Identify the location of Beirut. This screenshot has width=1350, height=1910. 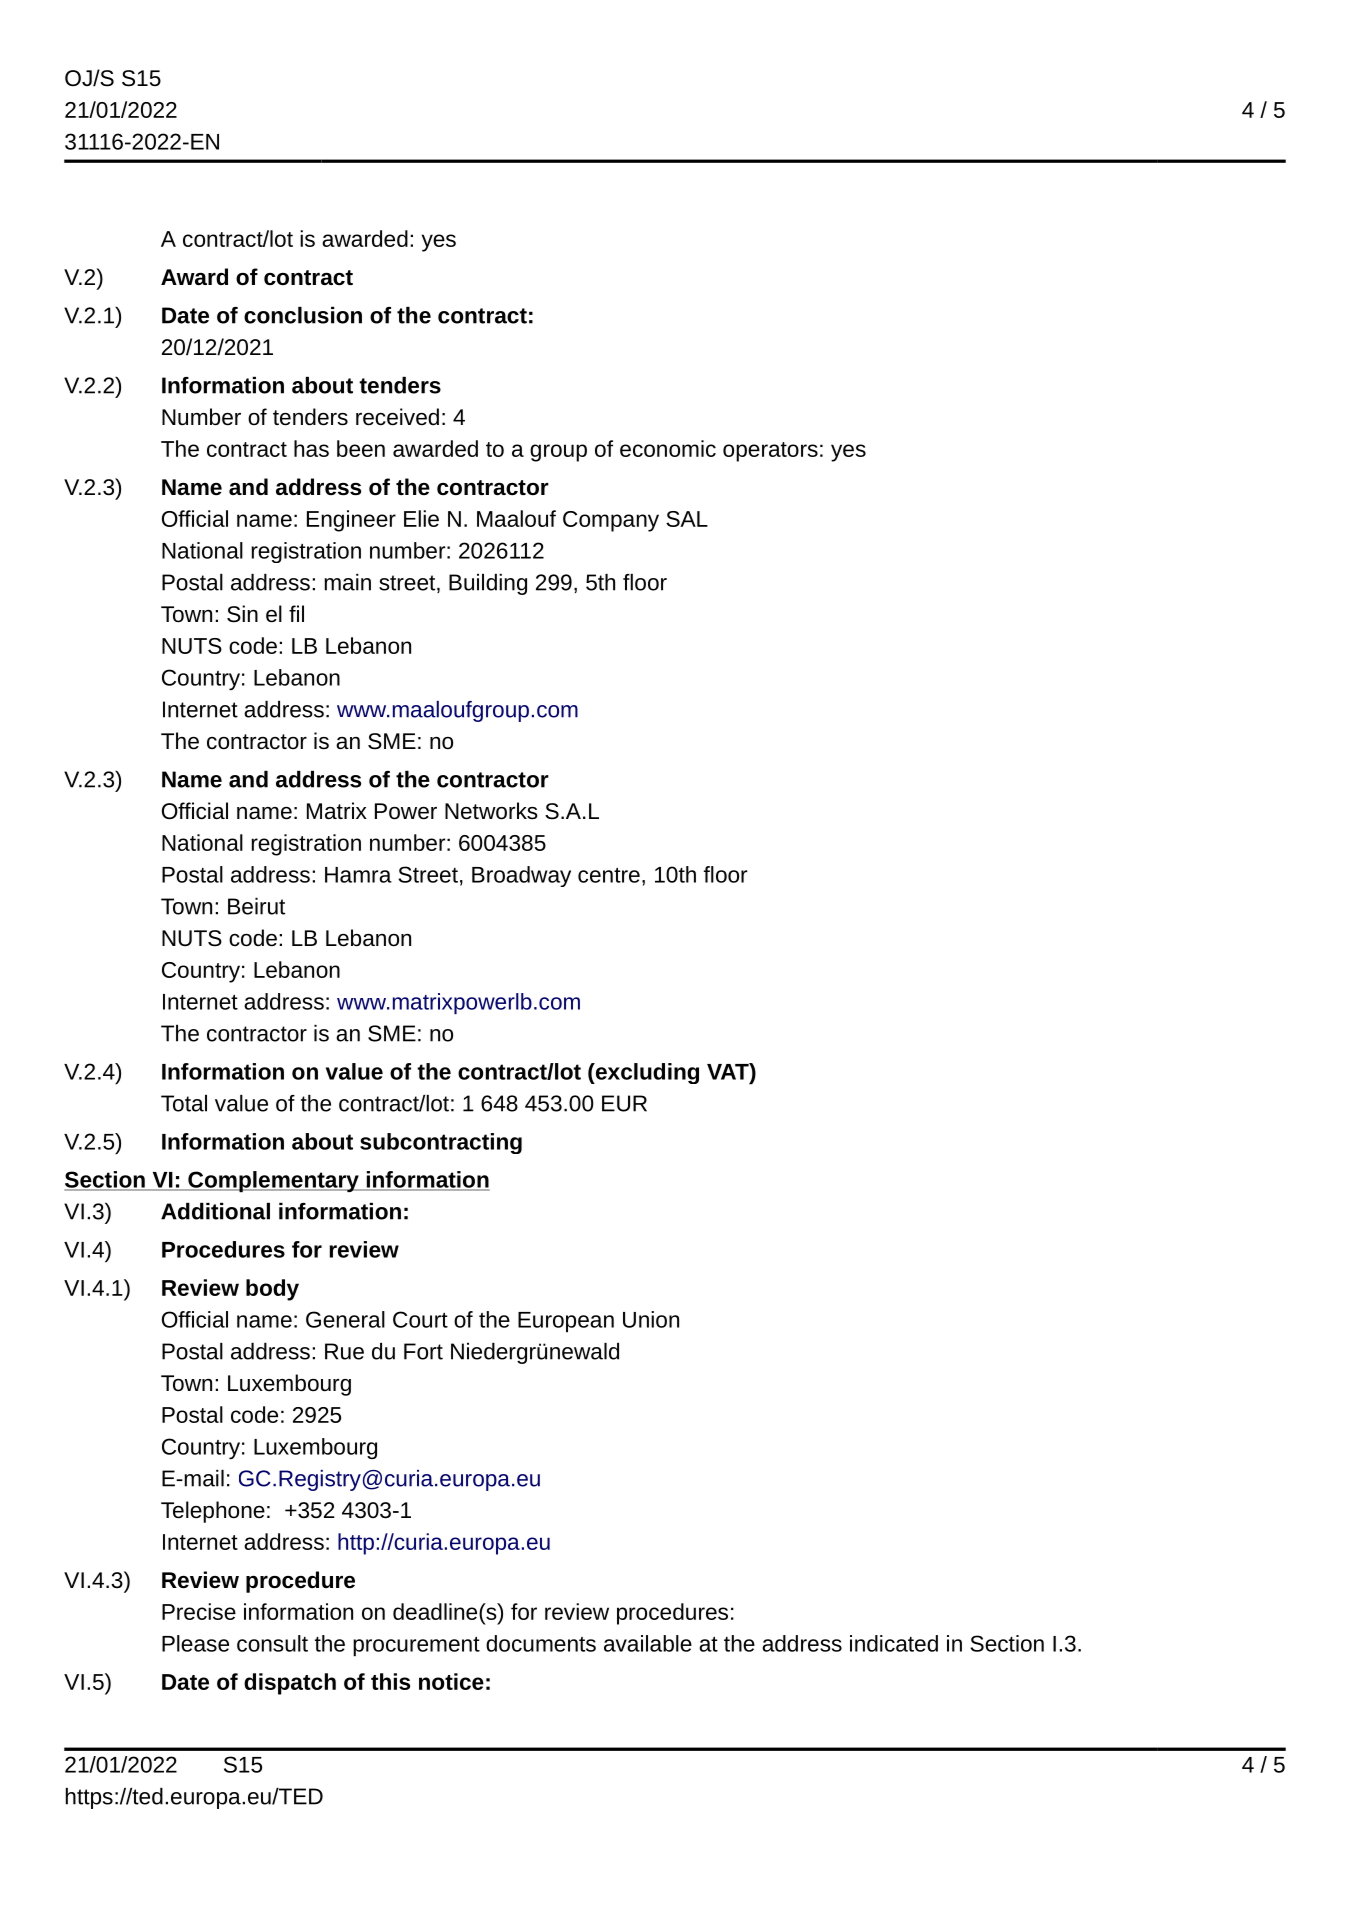
(256, 906).
